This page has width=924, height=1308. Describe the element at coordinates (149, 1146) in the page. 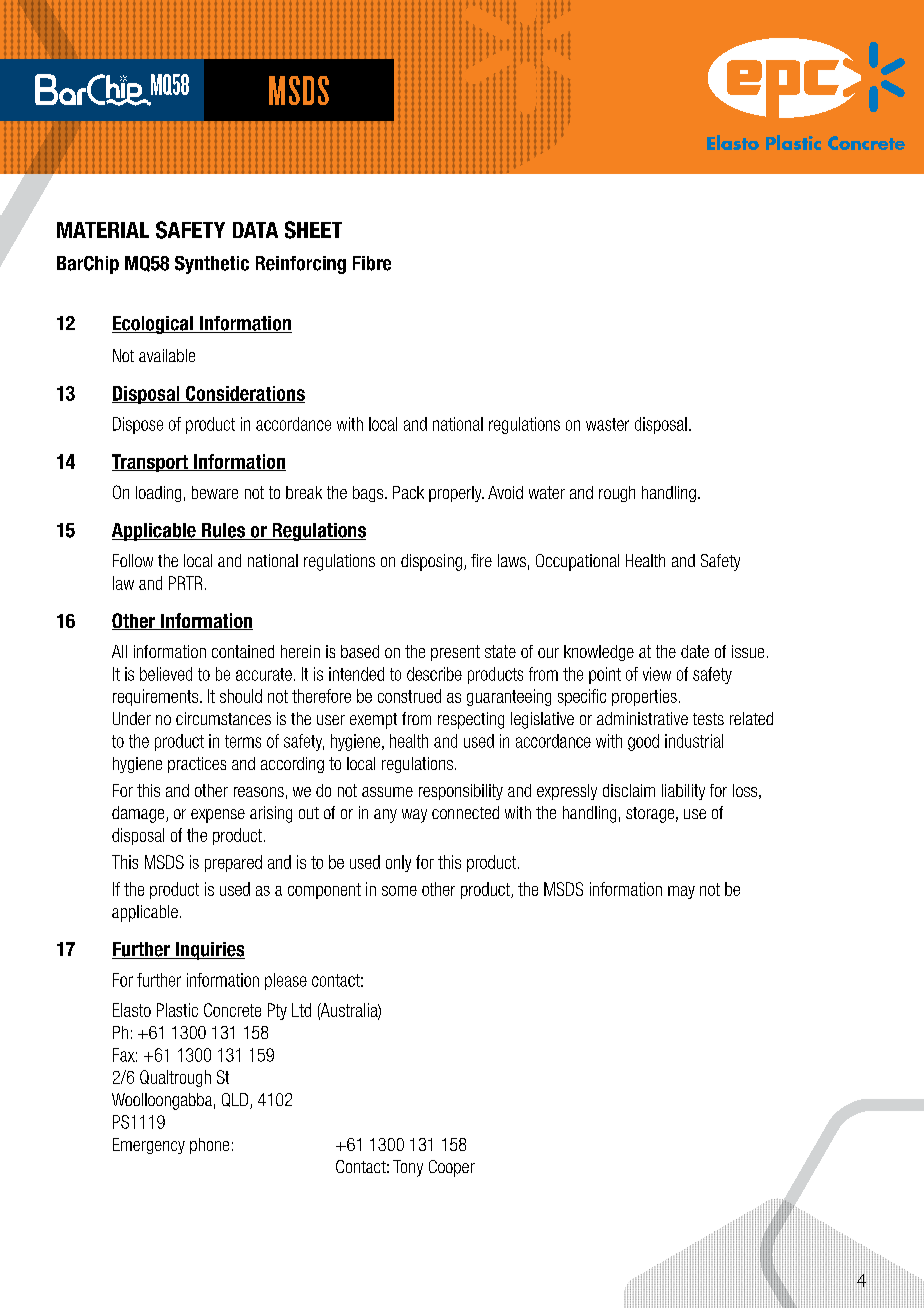

I see `Emergency` at that location.
